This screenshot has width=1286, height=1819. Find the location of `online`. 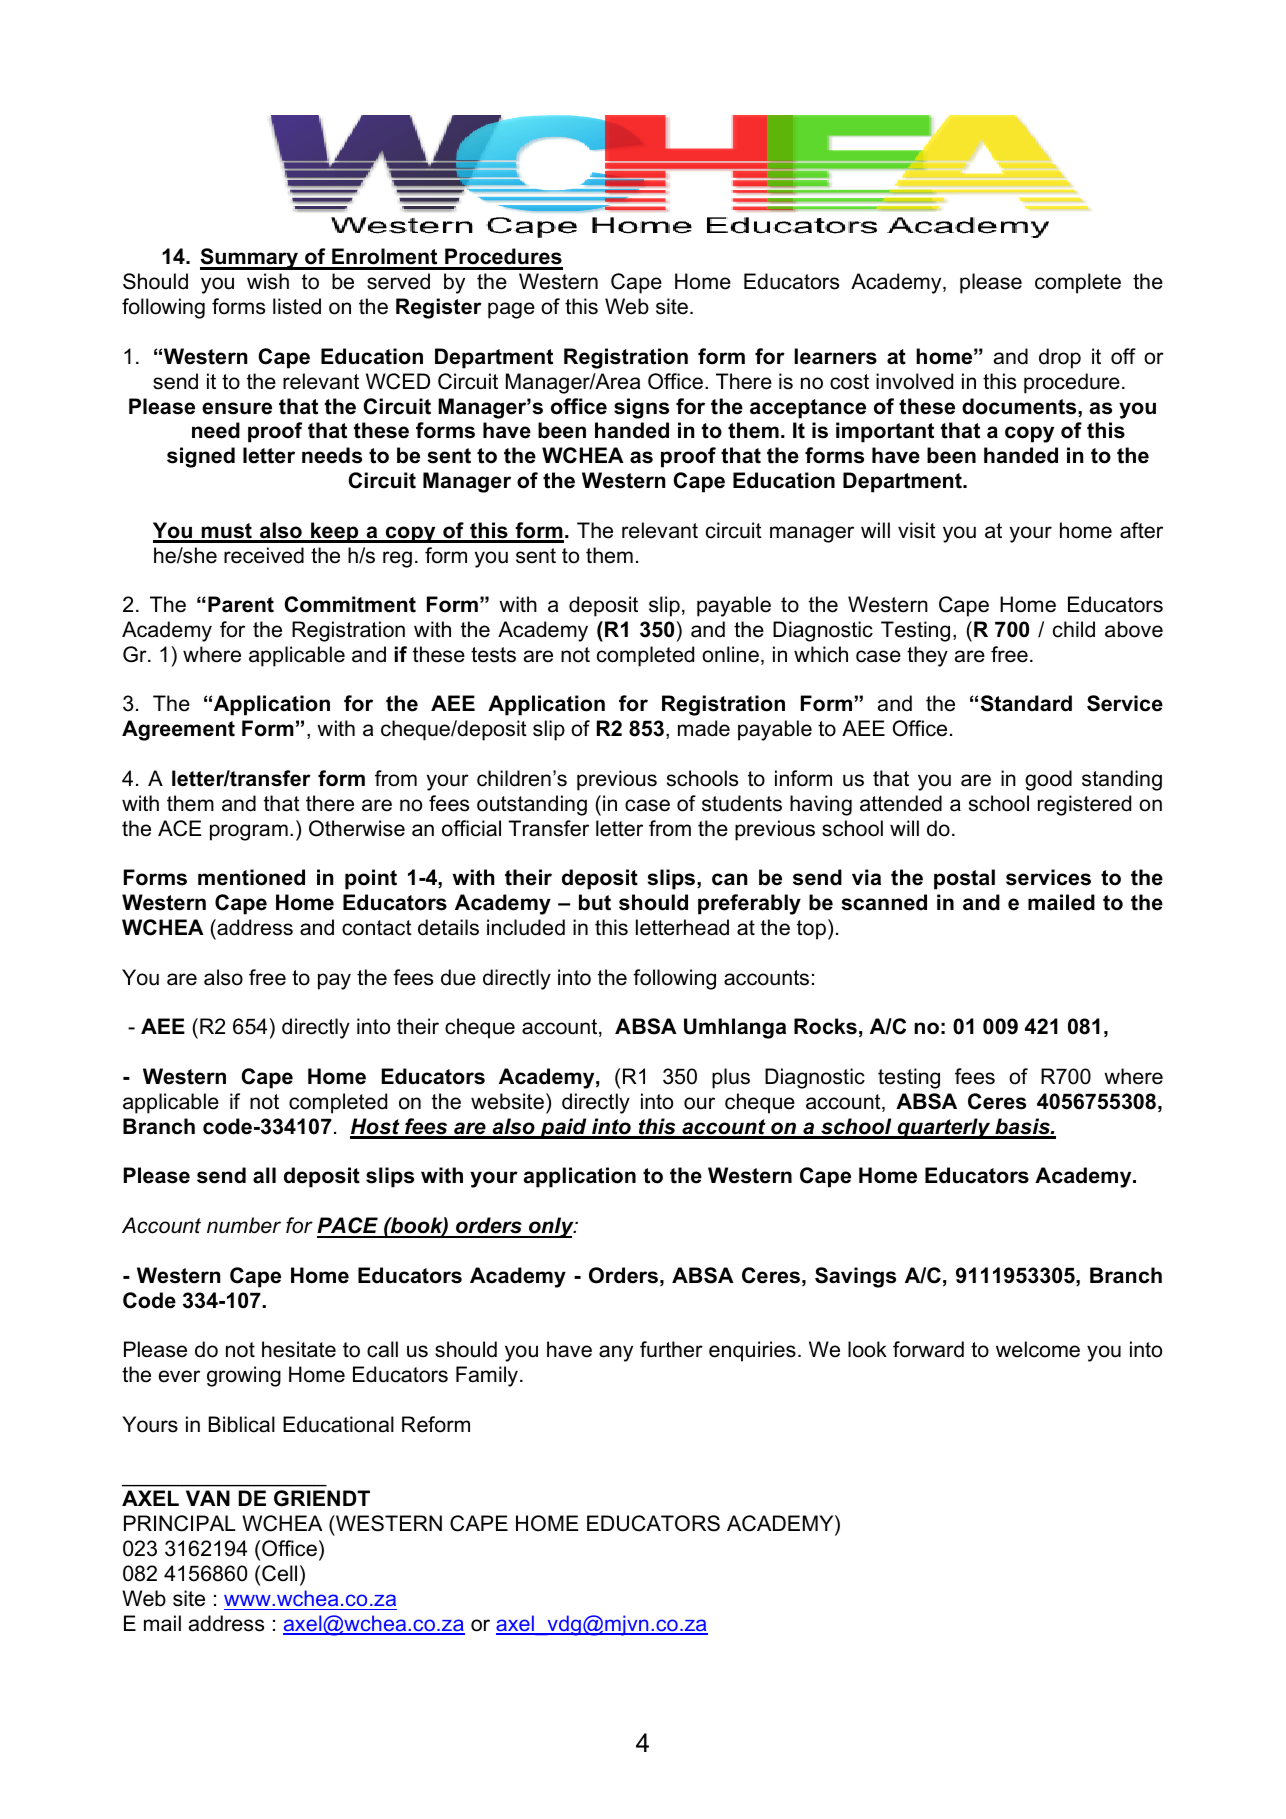

online is located at coordinates (730, 654).
